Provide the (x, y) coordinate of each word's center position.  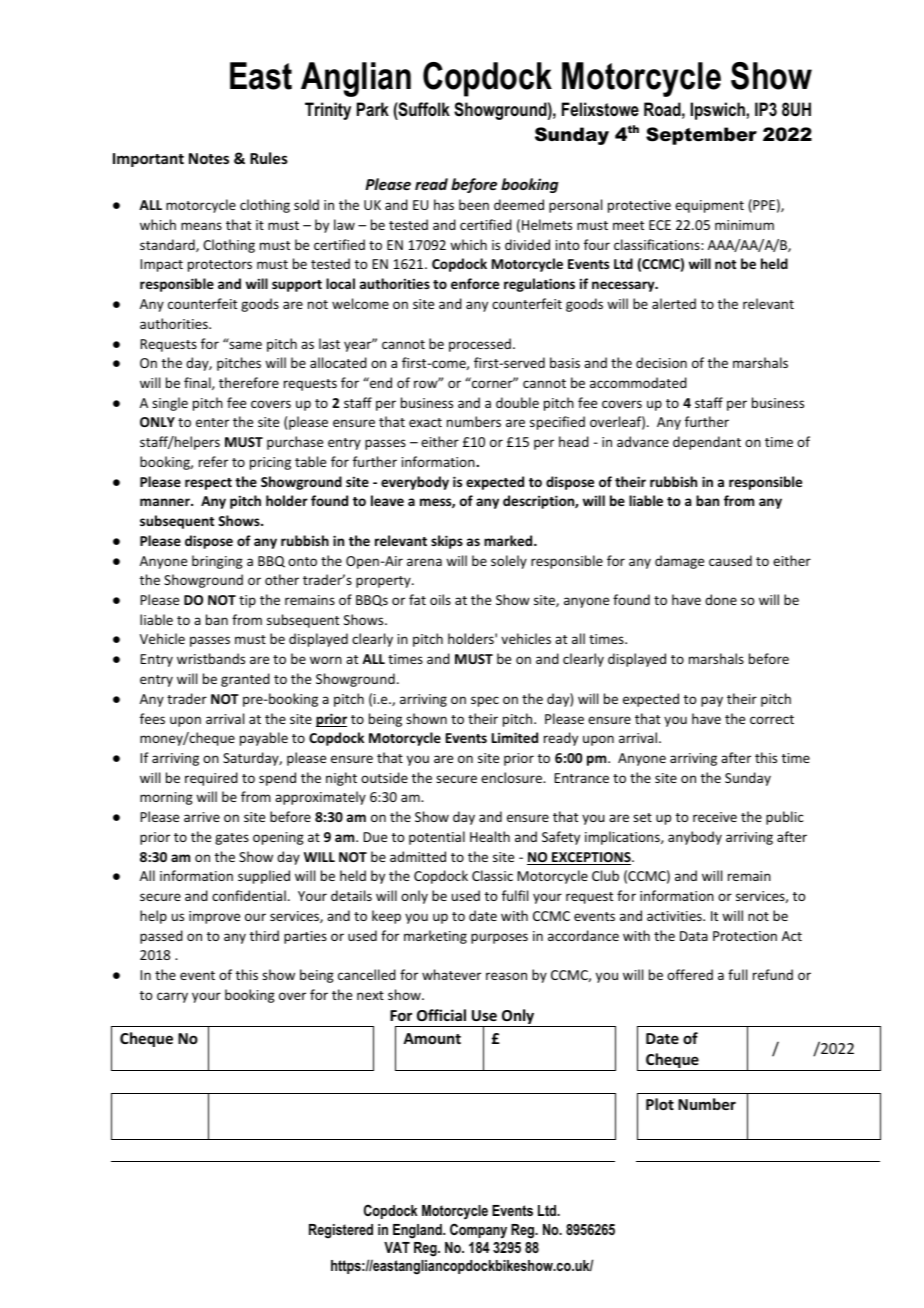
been (474, 204)
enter (212, 422)
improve (214, 917)
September (701, 136)
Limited (515, 737)
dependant (707, 443)
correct (772, 719)
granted (245, 680)
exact (425, 422)
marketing (435, 937)
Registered (341, 1231)
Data (694, 936)
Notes (209, 158)
